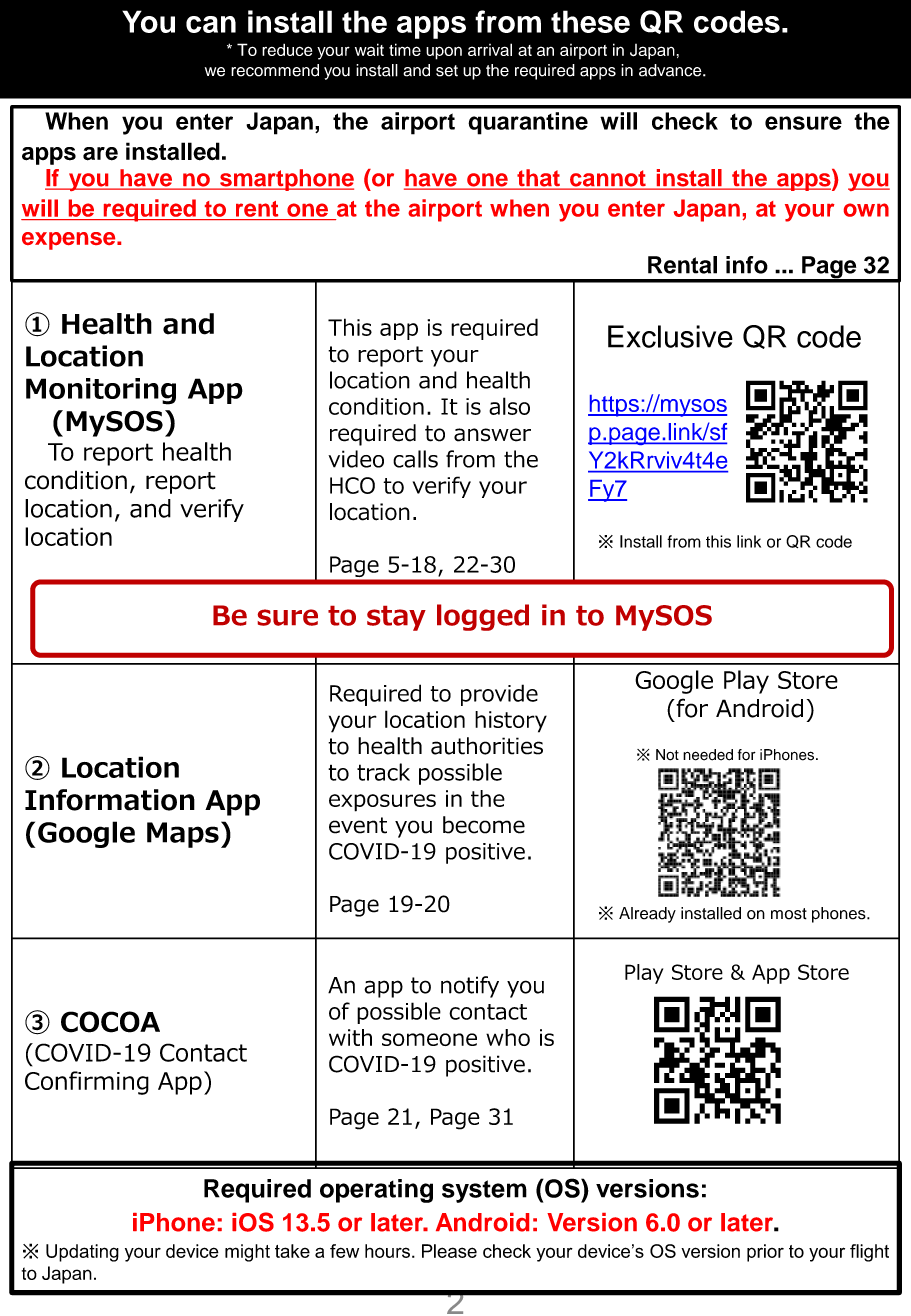  I want to click on stay, so click(396, 618).
